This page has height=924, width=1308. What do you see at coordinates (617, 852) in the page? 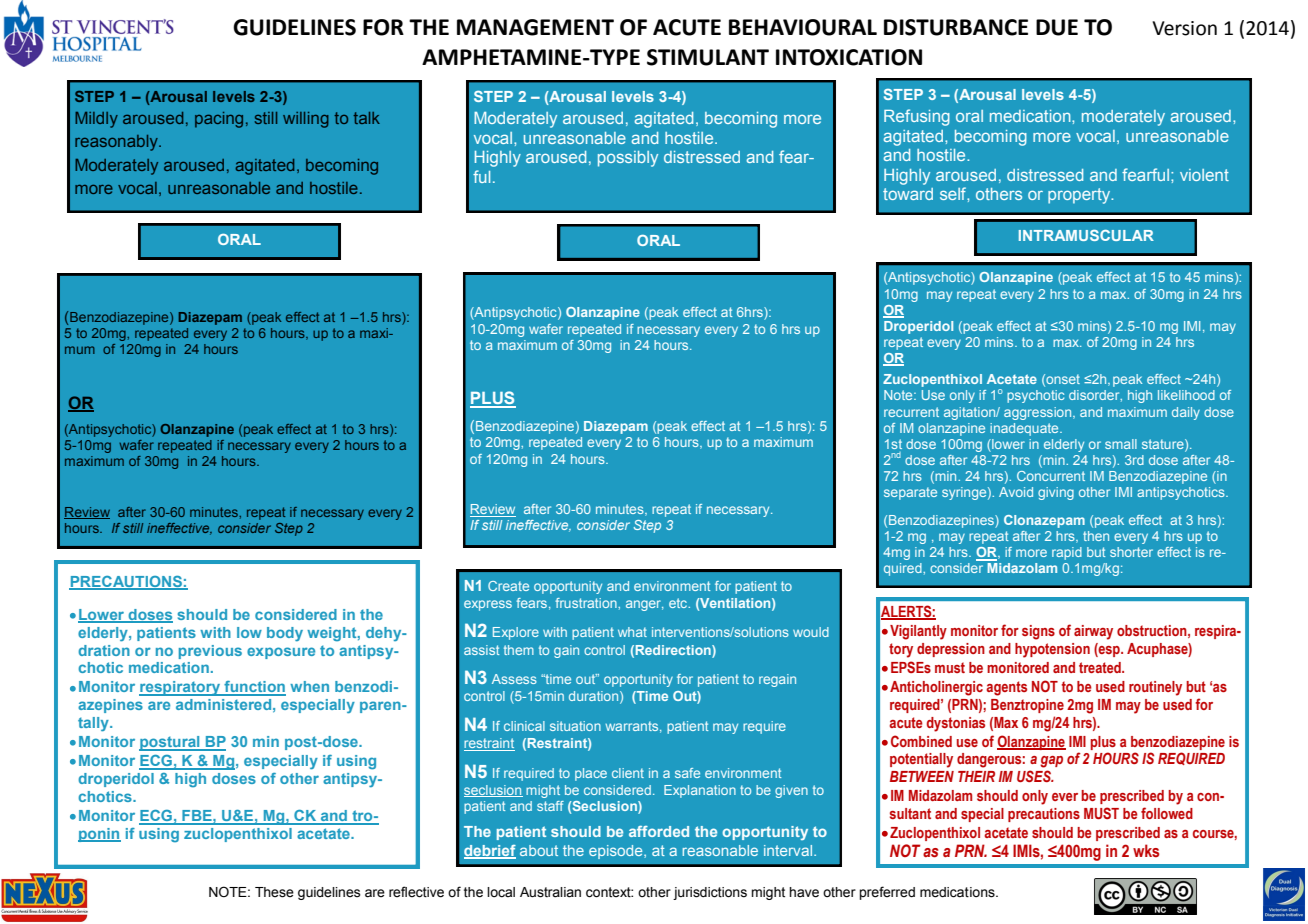
I see `episode` at bounding box center [617, 852].
